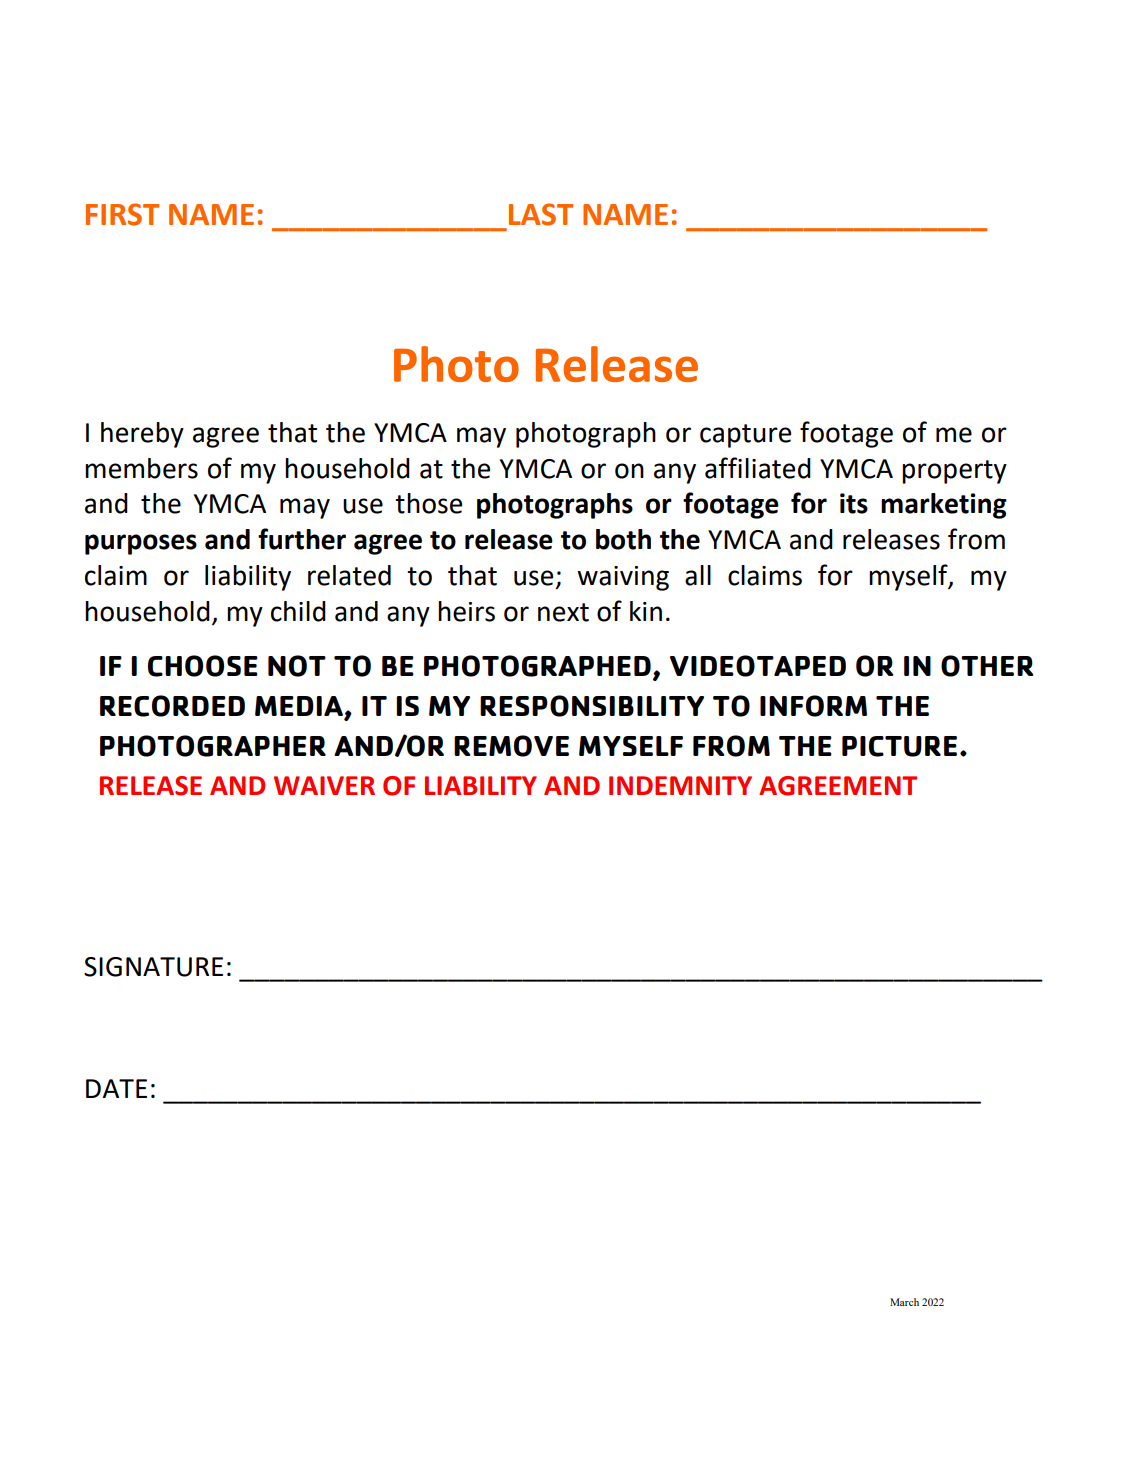 The height and width of the image is (1478, 1142). What do you see at coordinates (899, 746) in the image?
I see `PICTURE` at bounding box center [899, 746].
